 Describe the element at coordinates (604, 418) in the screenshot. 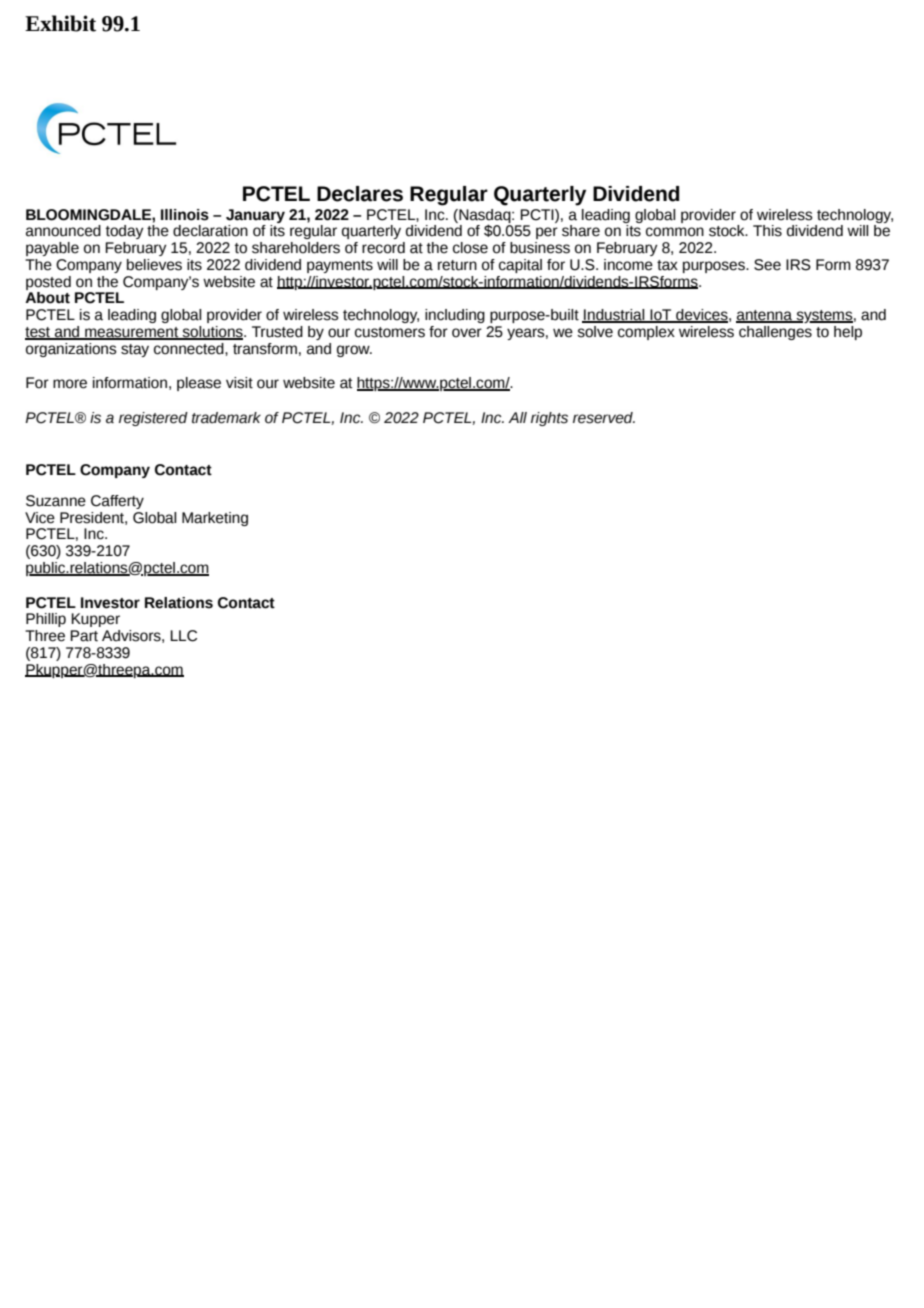

I see `reserved` at that location.
